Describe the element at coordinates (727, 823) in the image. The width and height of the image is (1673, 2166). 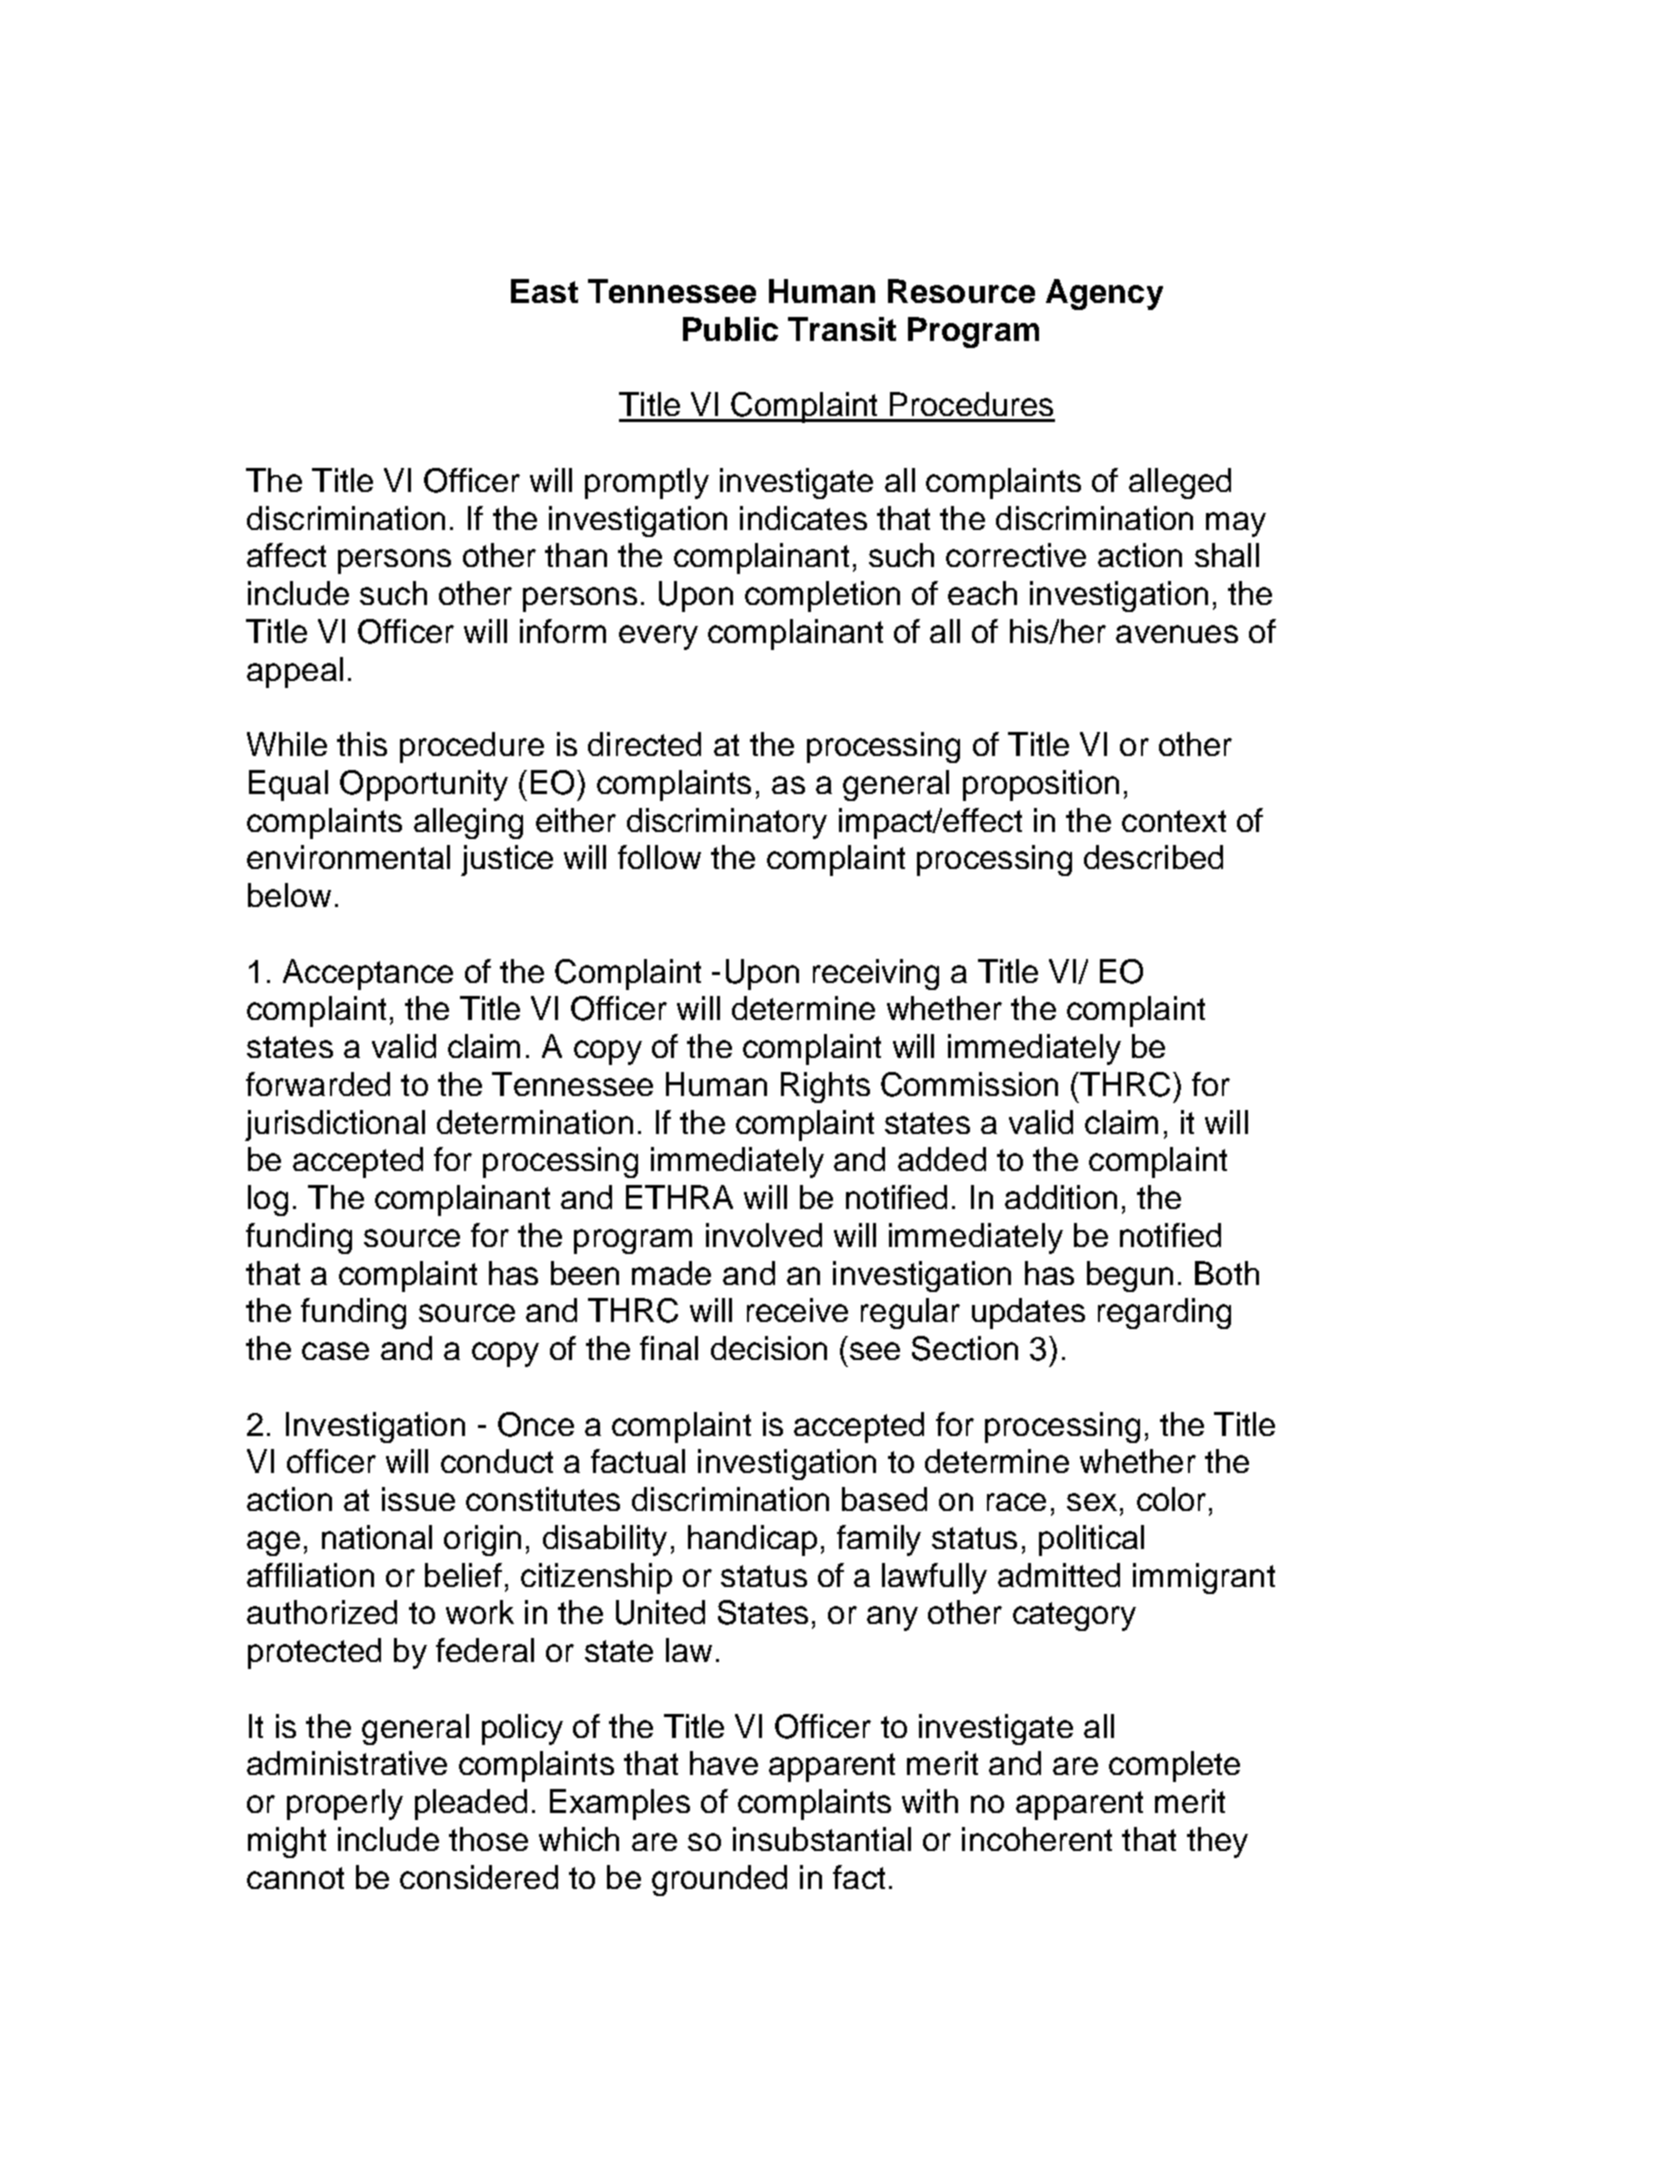
I see `discriminatory` at that location.
